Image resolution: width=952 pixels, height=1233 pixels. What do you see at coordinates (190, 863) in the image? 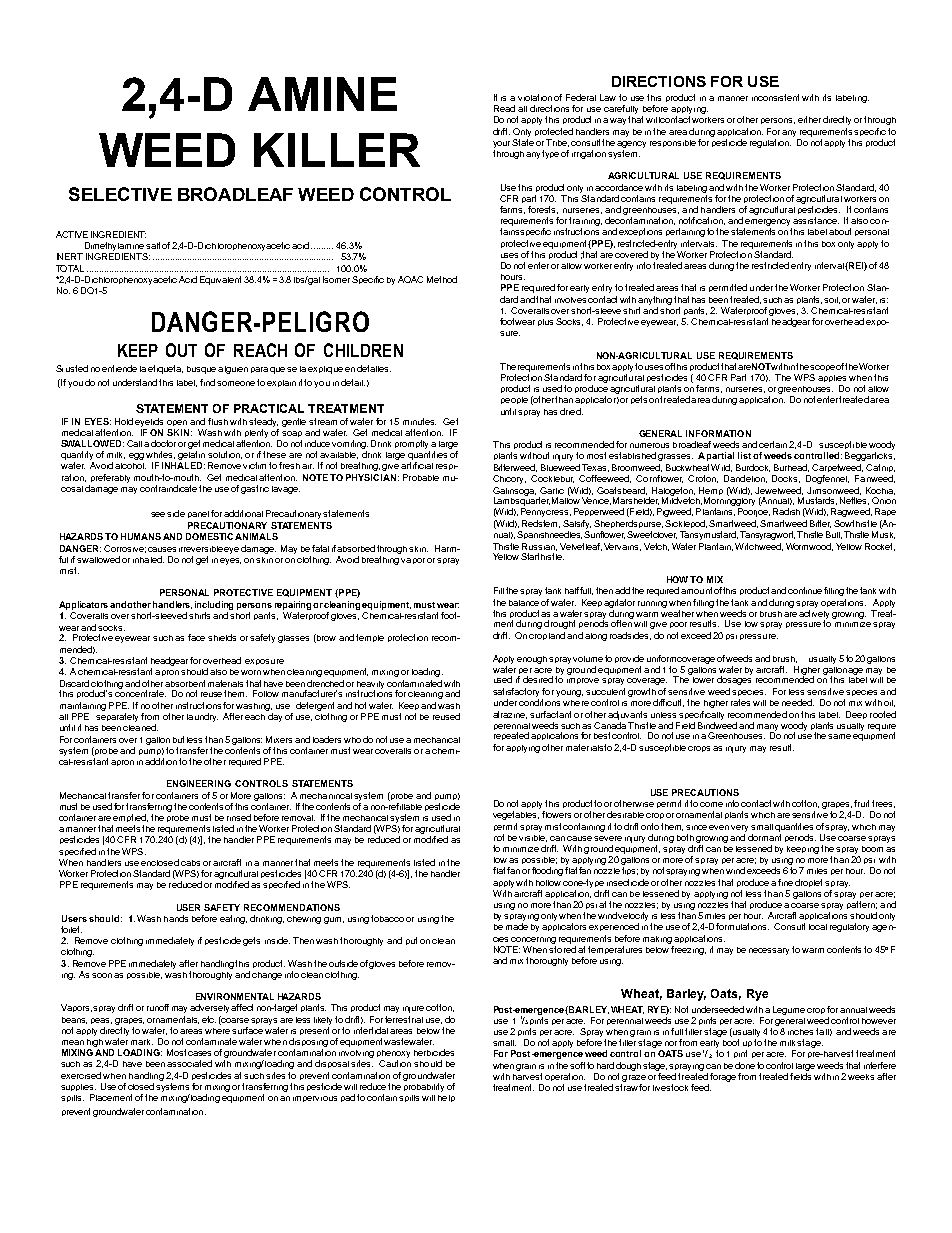
I see `cabs` at bounding box center [190, 863].
